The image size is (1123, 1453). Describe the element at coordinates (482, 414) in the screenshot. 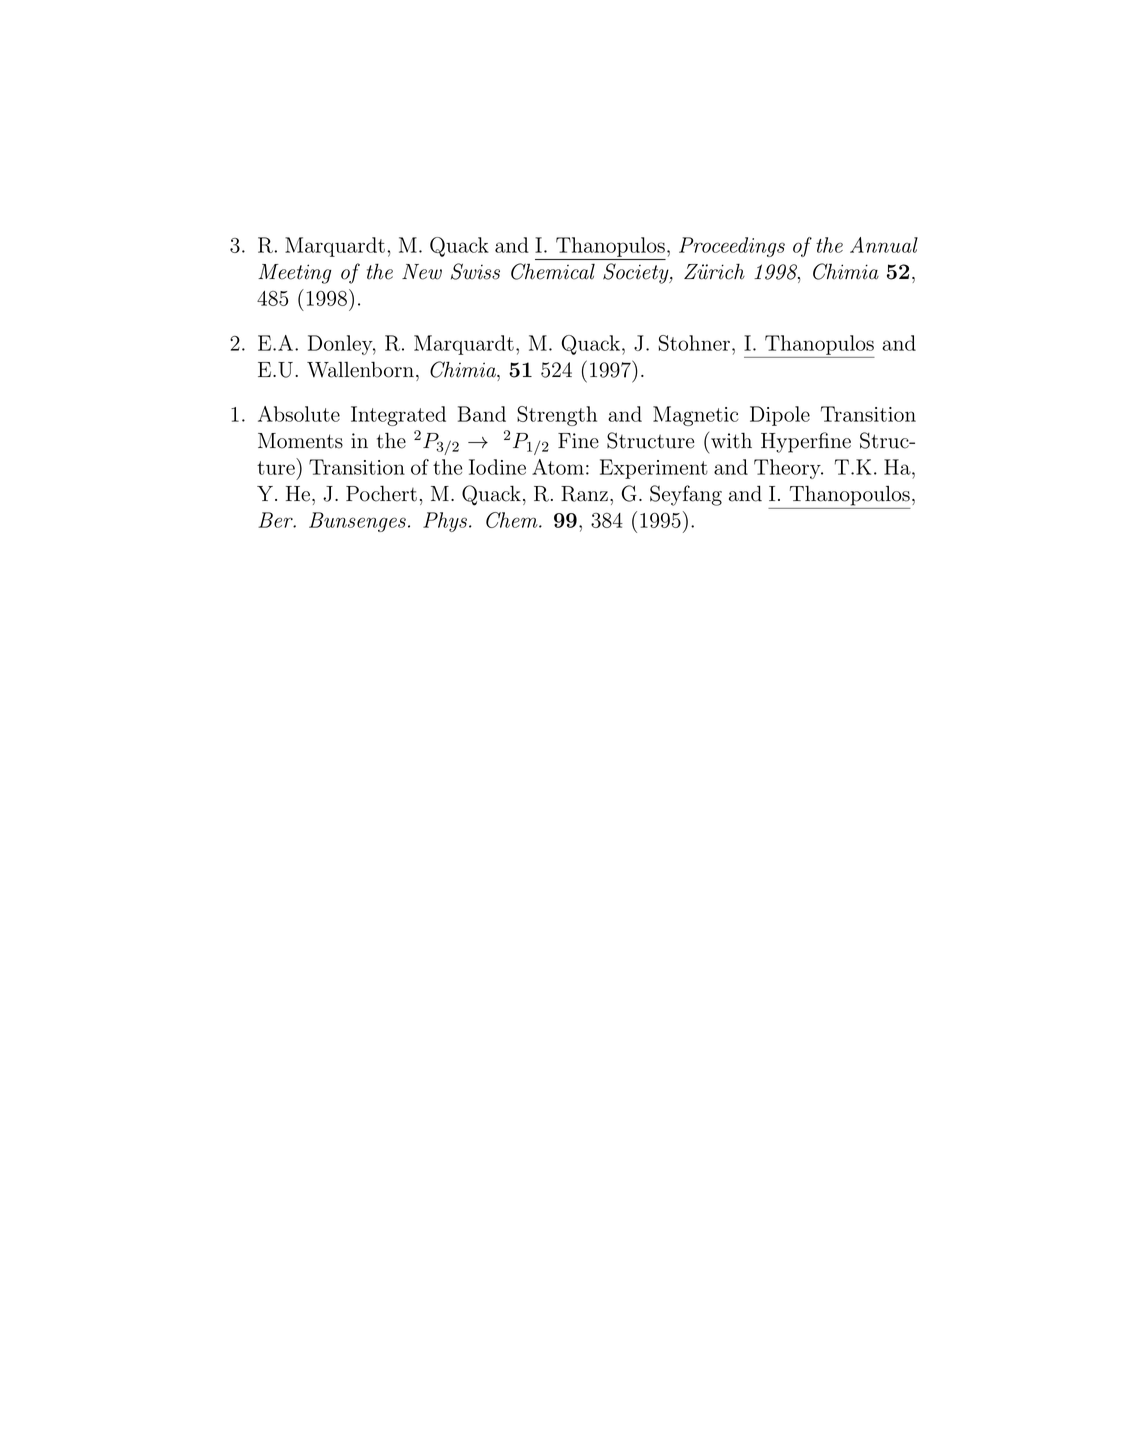

I see `Band` at that location.
